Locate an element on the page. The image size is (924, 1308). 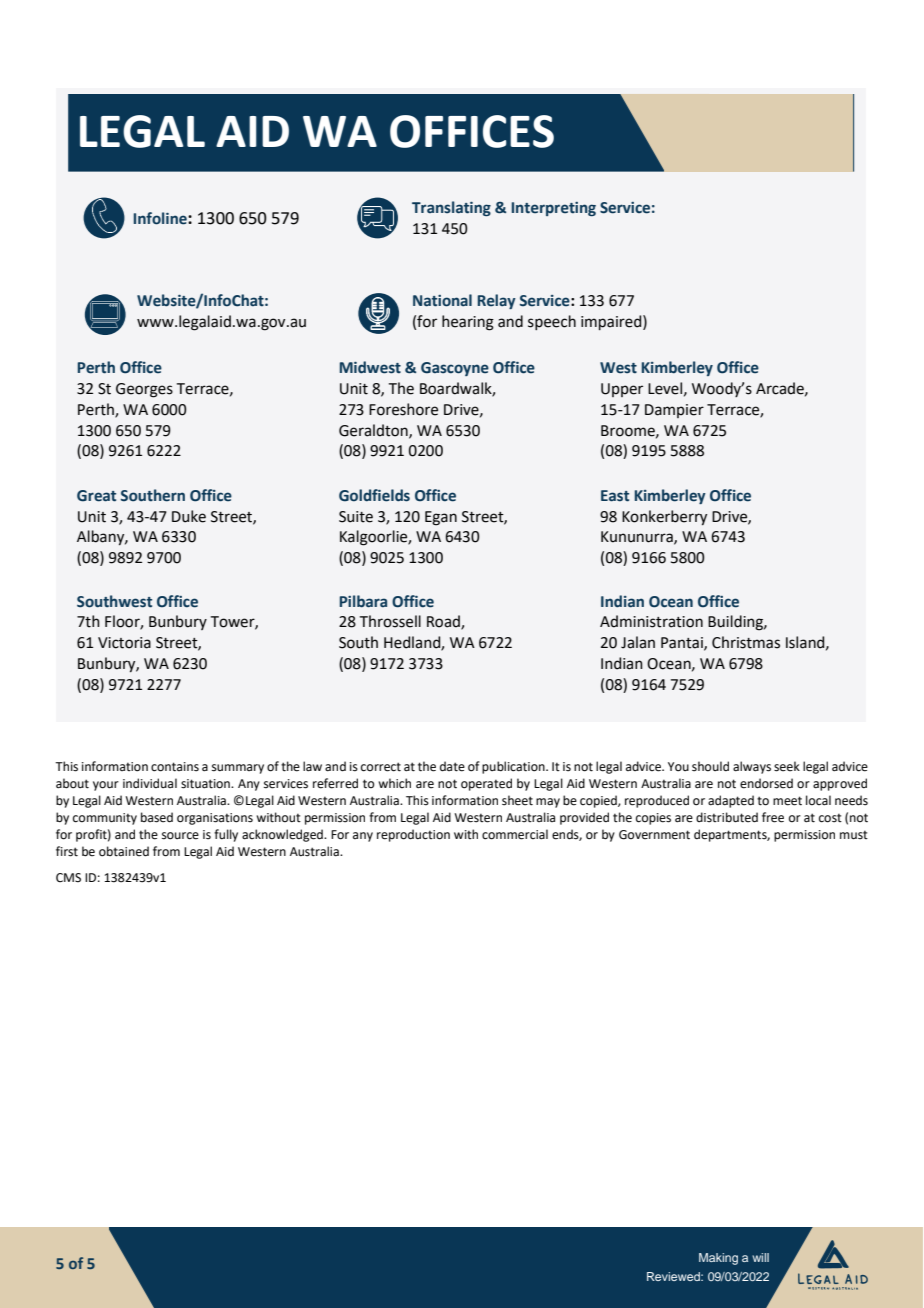
contains is located at coordinates (175, 767).
